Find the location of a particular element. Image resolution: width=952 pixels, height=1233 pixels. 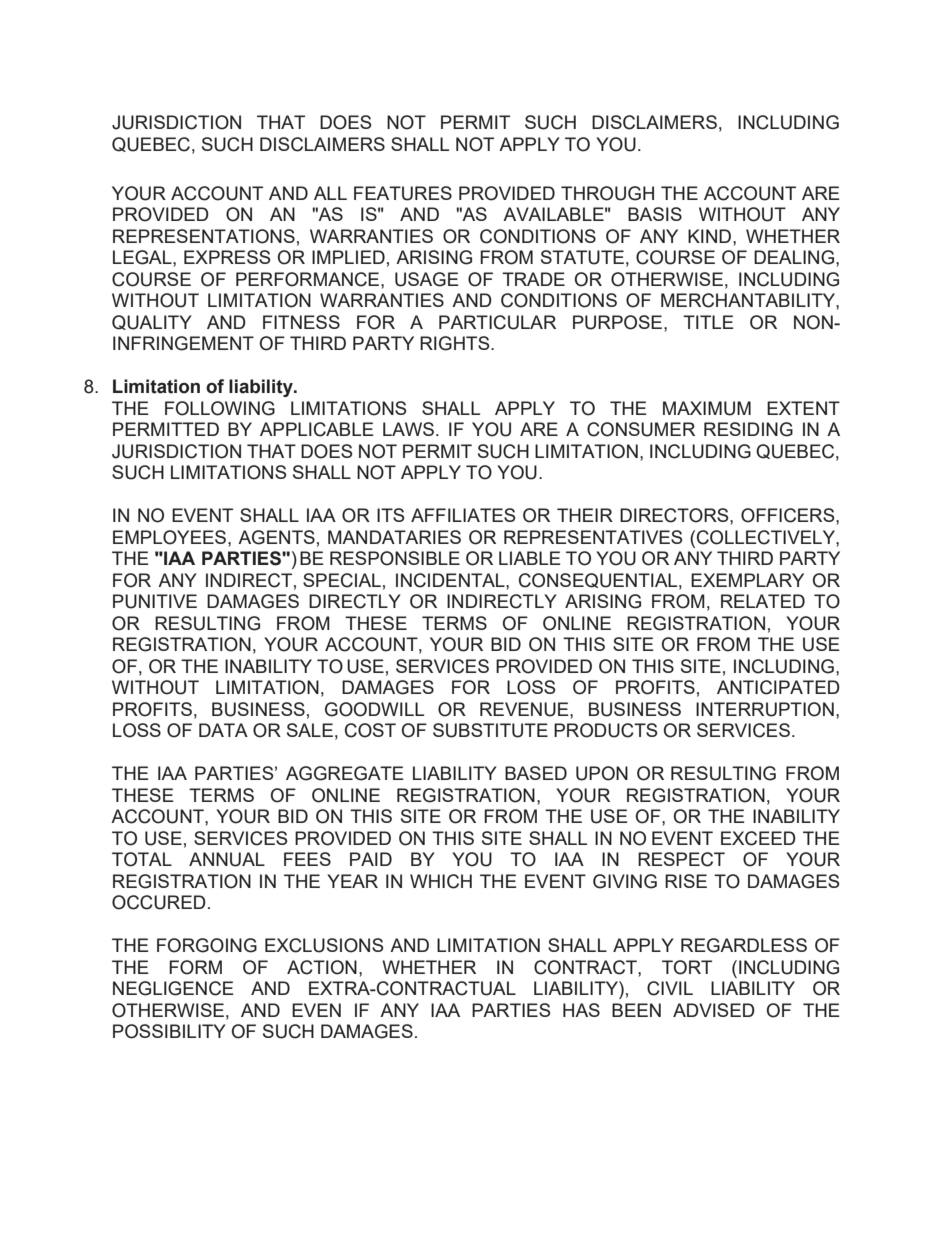

REPRESENTATIONS is located at coordinates (204, 236).
